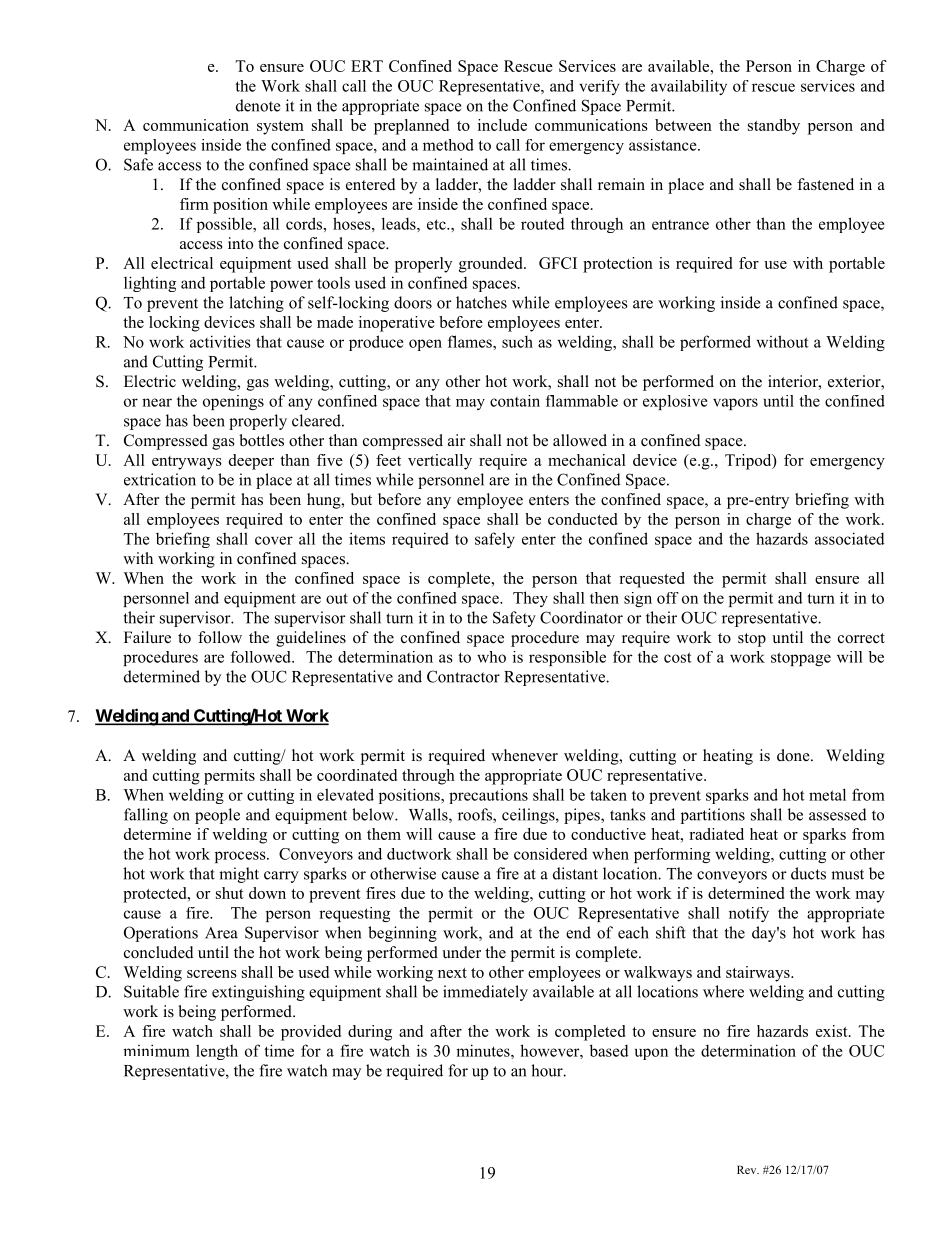  Describe the element at coordinates (530, 599) in the page. I see `They` at that location.
